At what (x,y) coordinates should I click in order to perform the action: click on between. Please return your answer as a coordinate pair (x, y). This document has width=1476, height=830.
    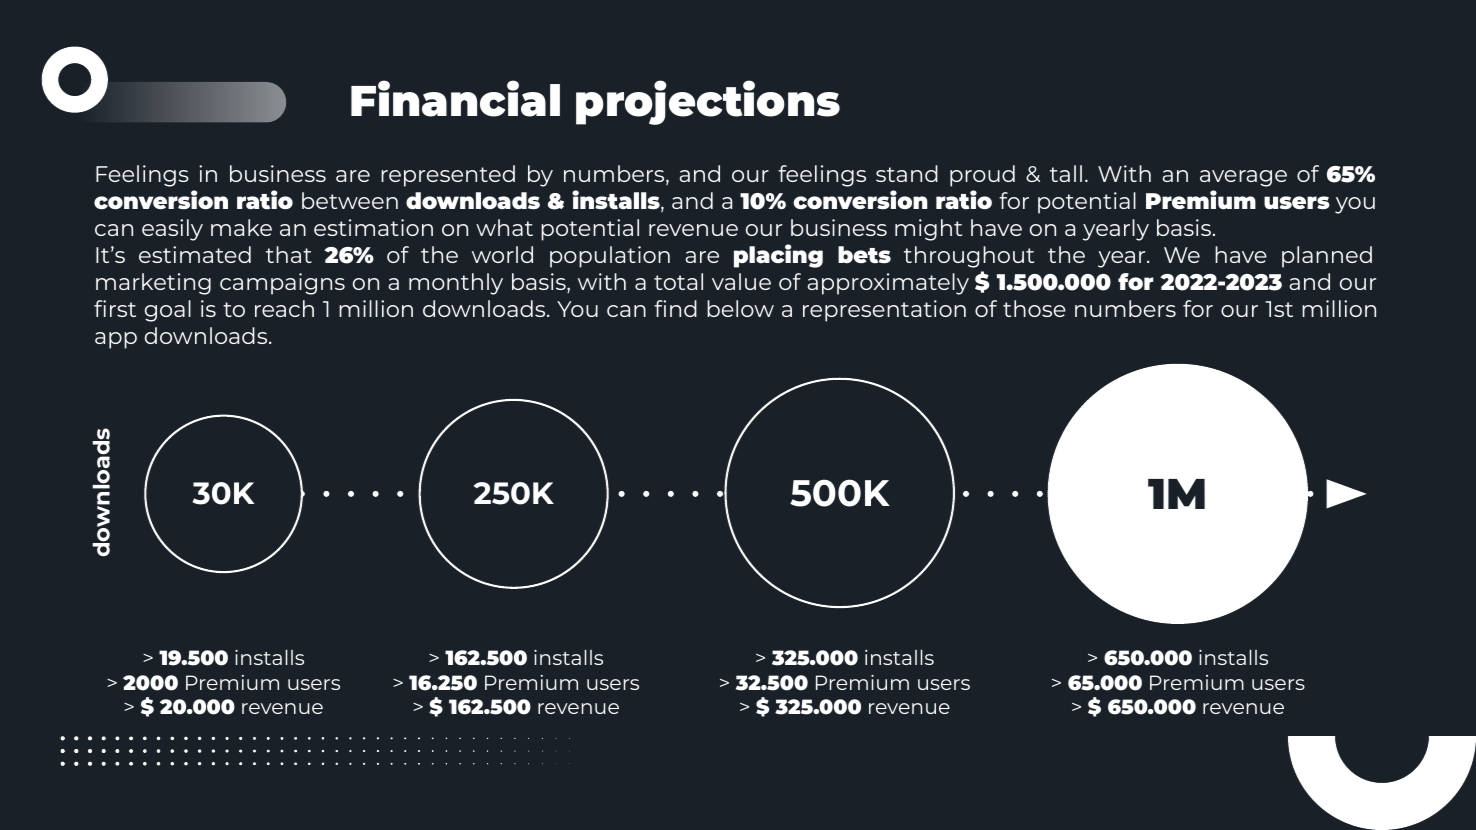
    Looking at the image, I should click on (350, 200).
